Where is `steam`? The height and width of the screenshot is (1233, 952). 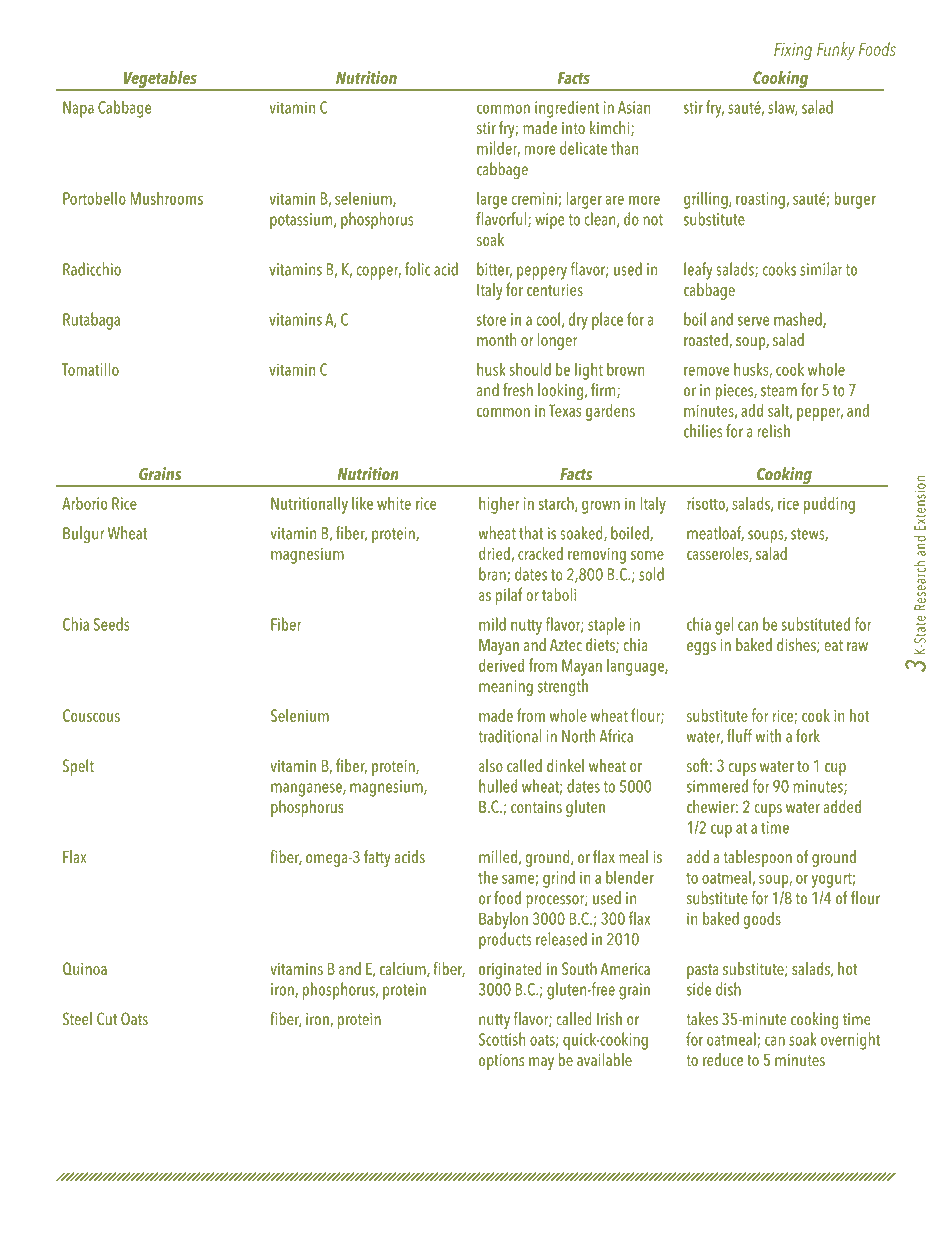
steam is located at coordinates (779, 391).
